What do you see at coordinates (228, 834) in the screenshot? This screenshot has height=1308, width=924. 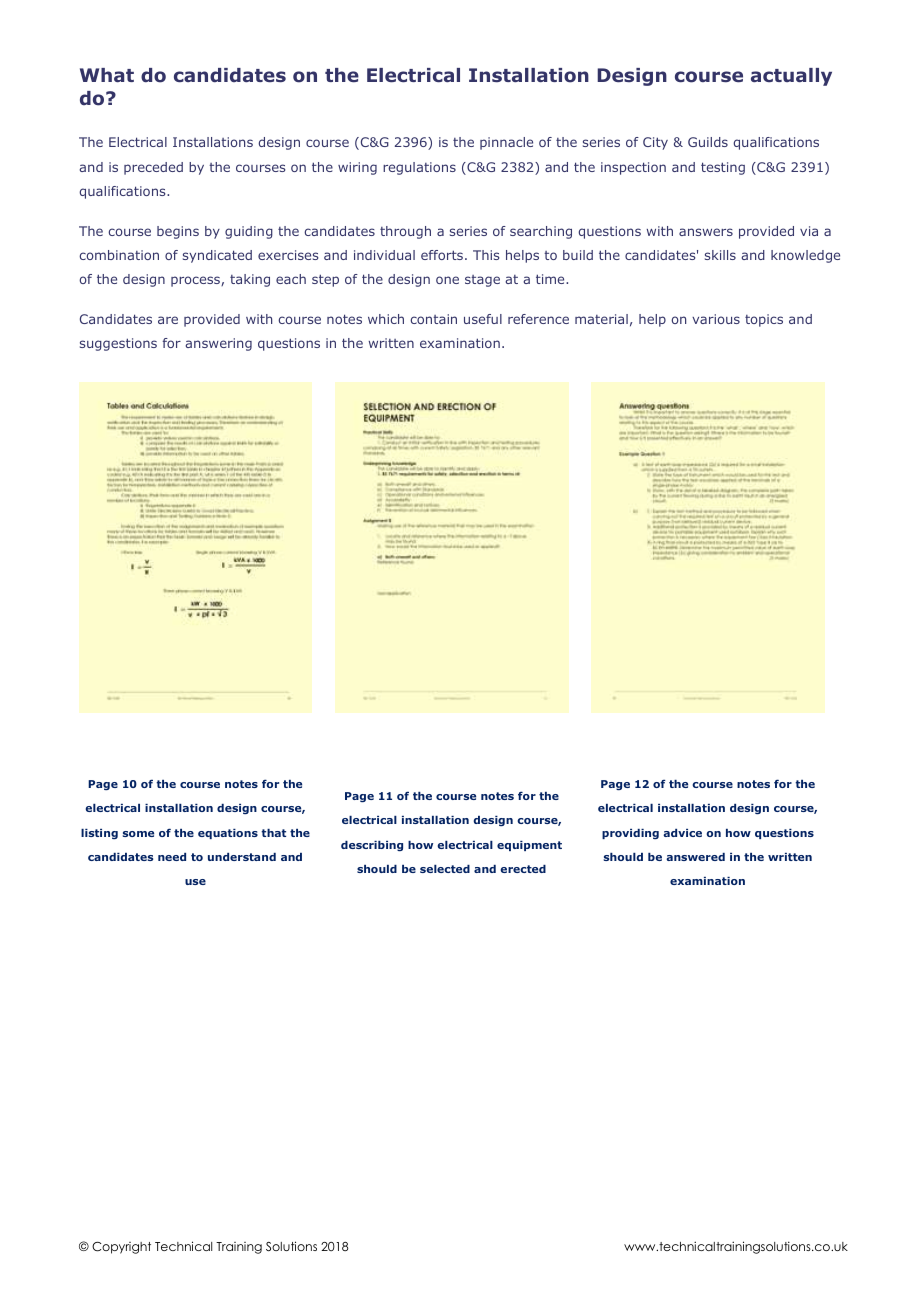 I see `equations` at bounding box center [228, 834].
